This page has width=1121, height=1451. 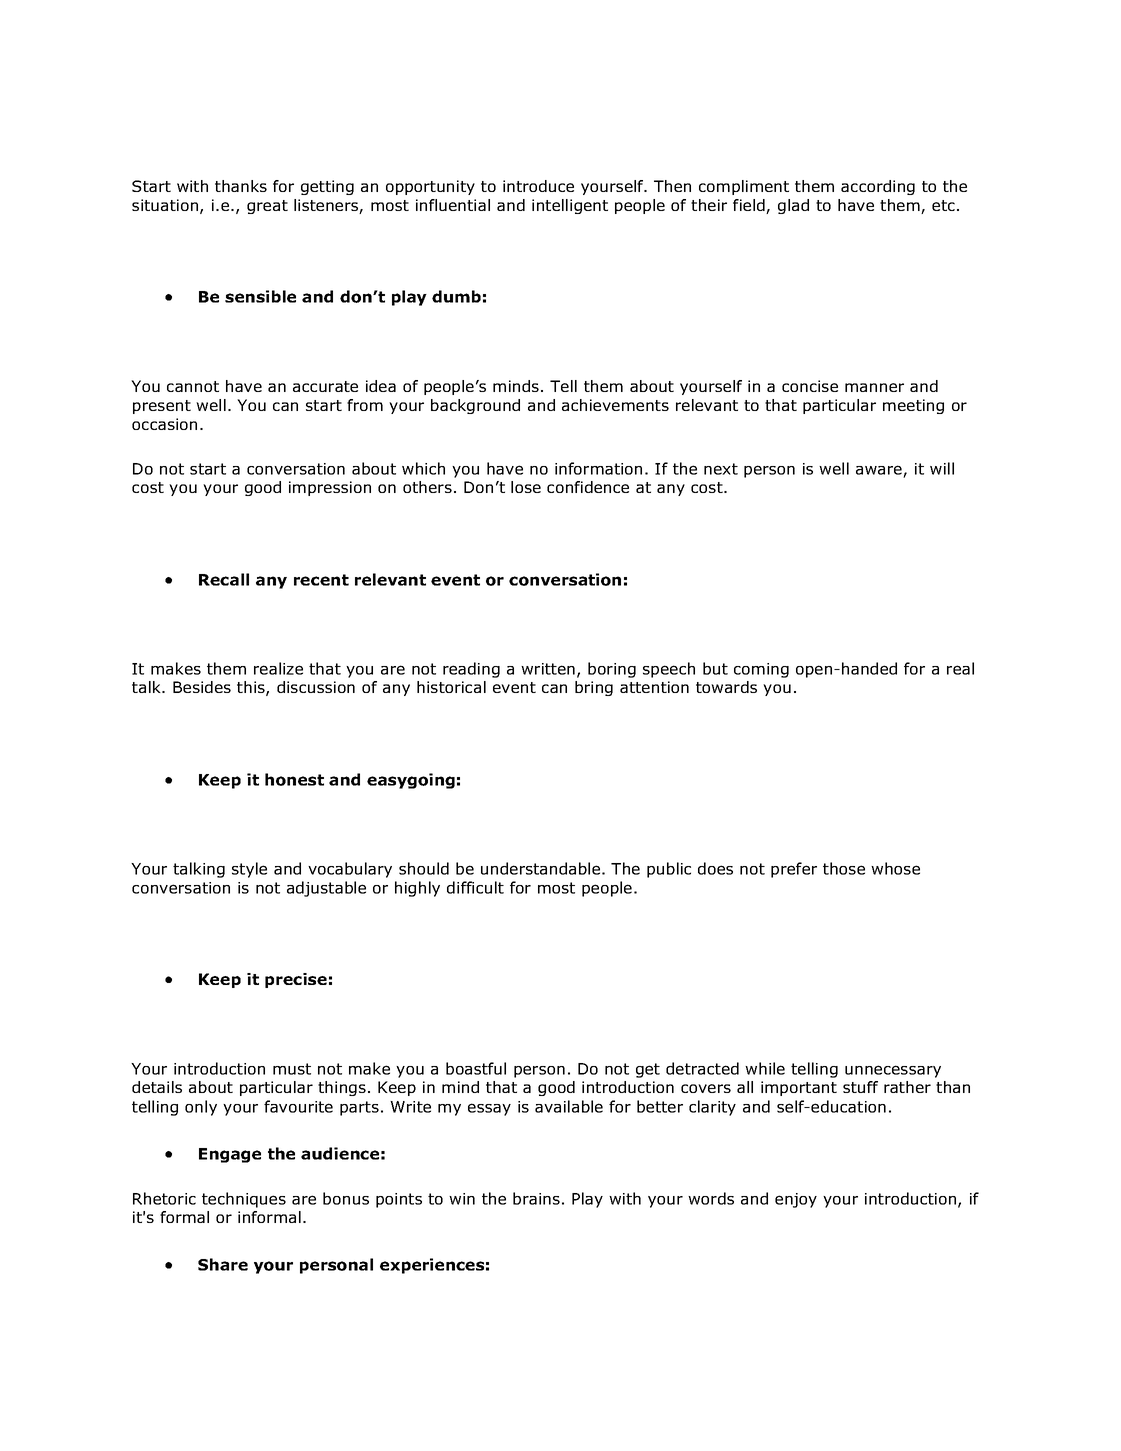 What do you see at coordinates (538, 186) in the page?
I see `introduce` at bounding box center [538, 186].
